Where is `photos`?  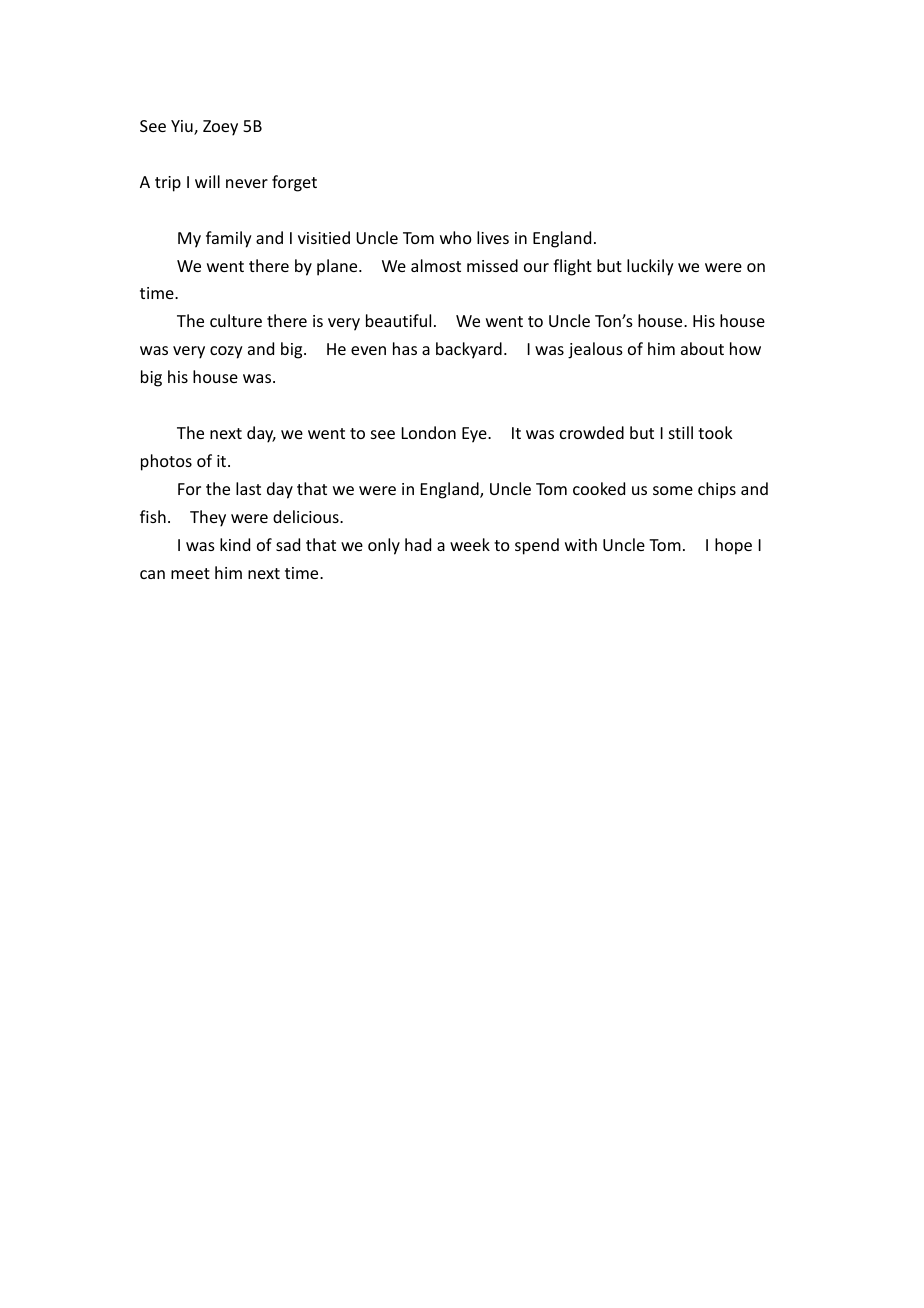
photos is located at coordinates (166, 462).
